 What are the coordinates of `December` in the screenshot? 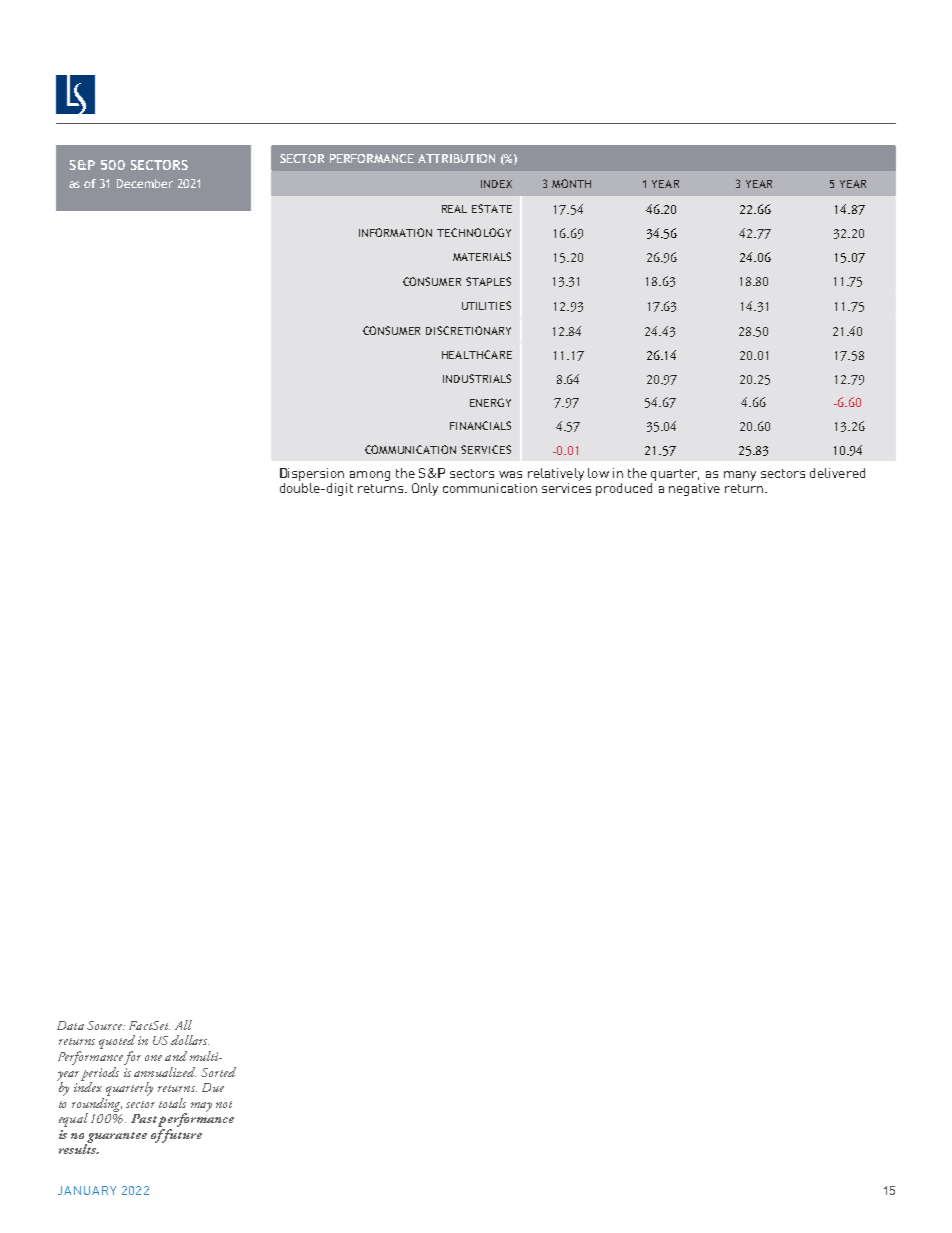 It's located at (145, 183).
